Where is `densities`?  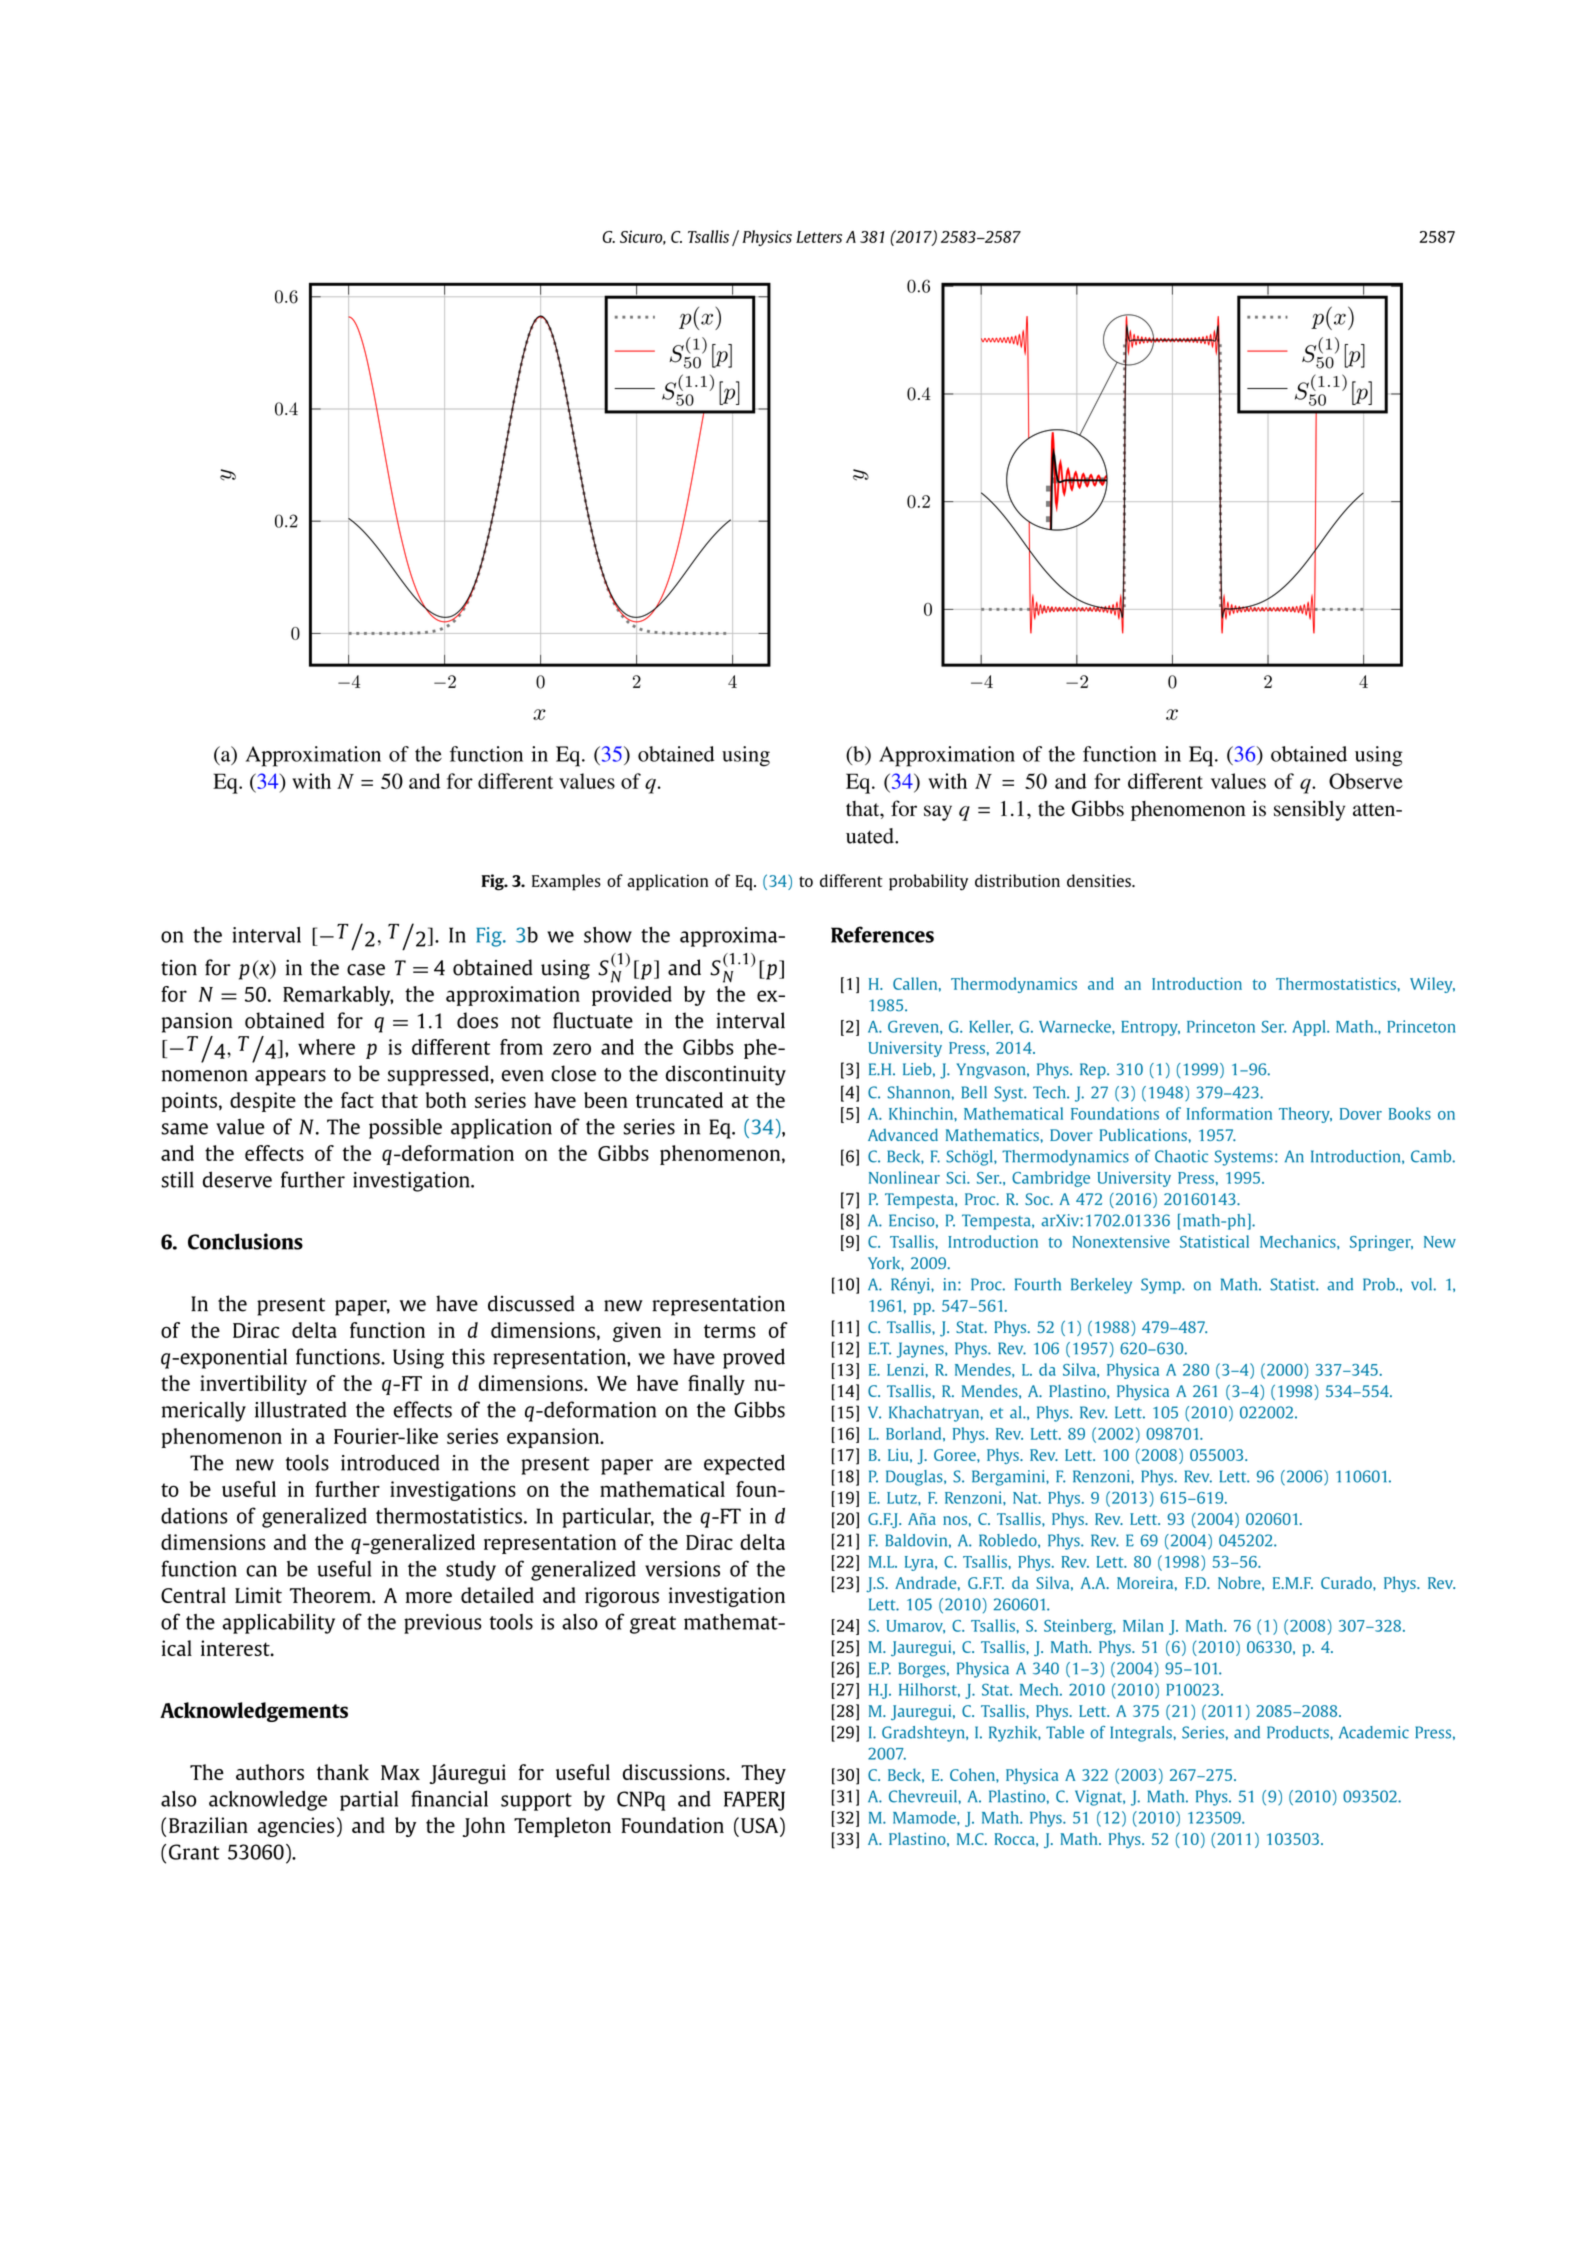
densities is located at coordinates (1100, 880).
